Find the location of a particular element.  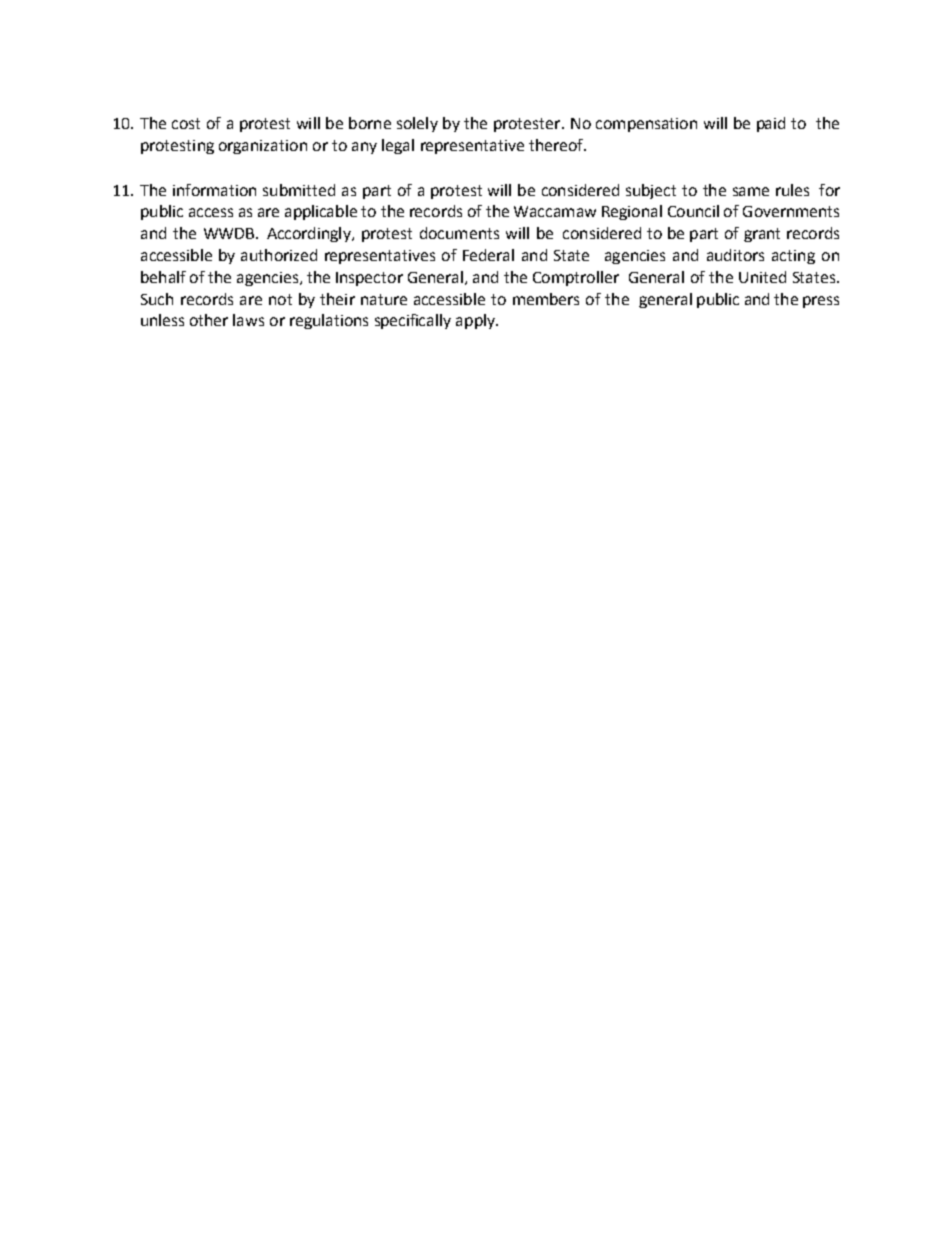

cost is located at coordinates (186, 123).
